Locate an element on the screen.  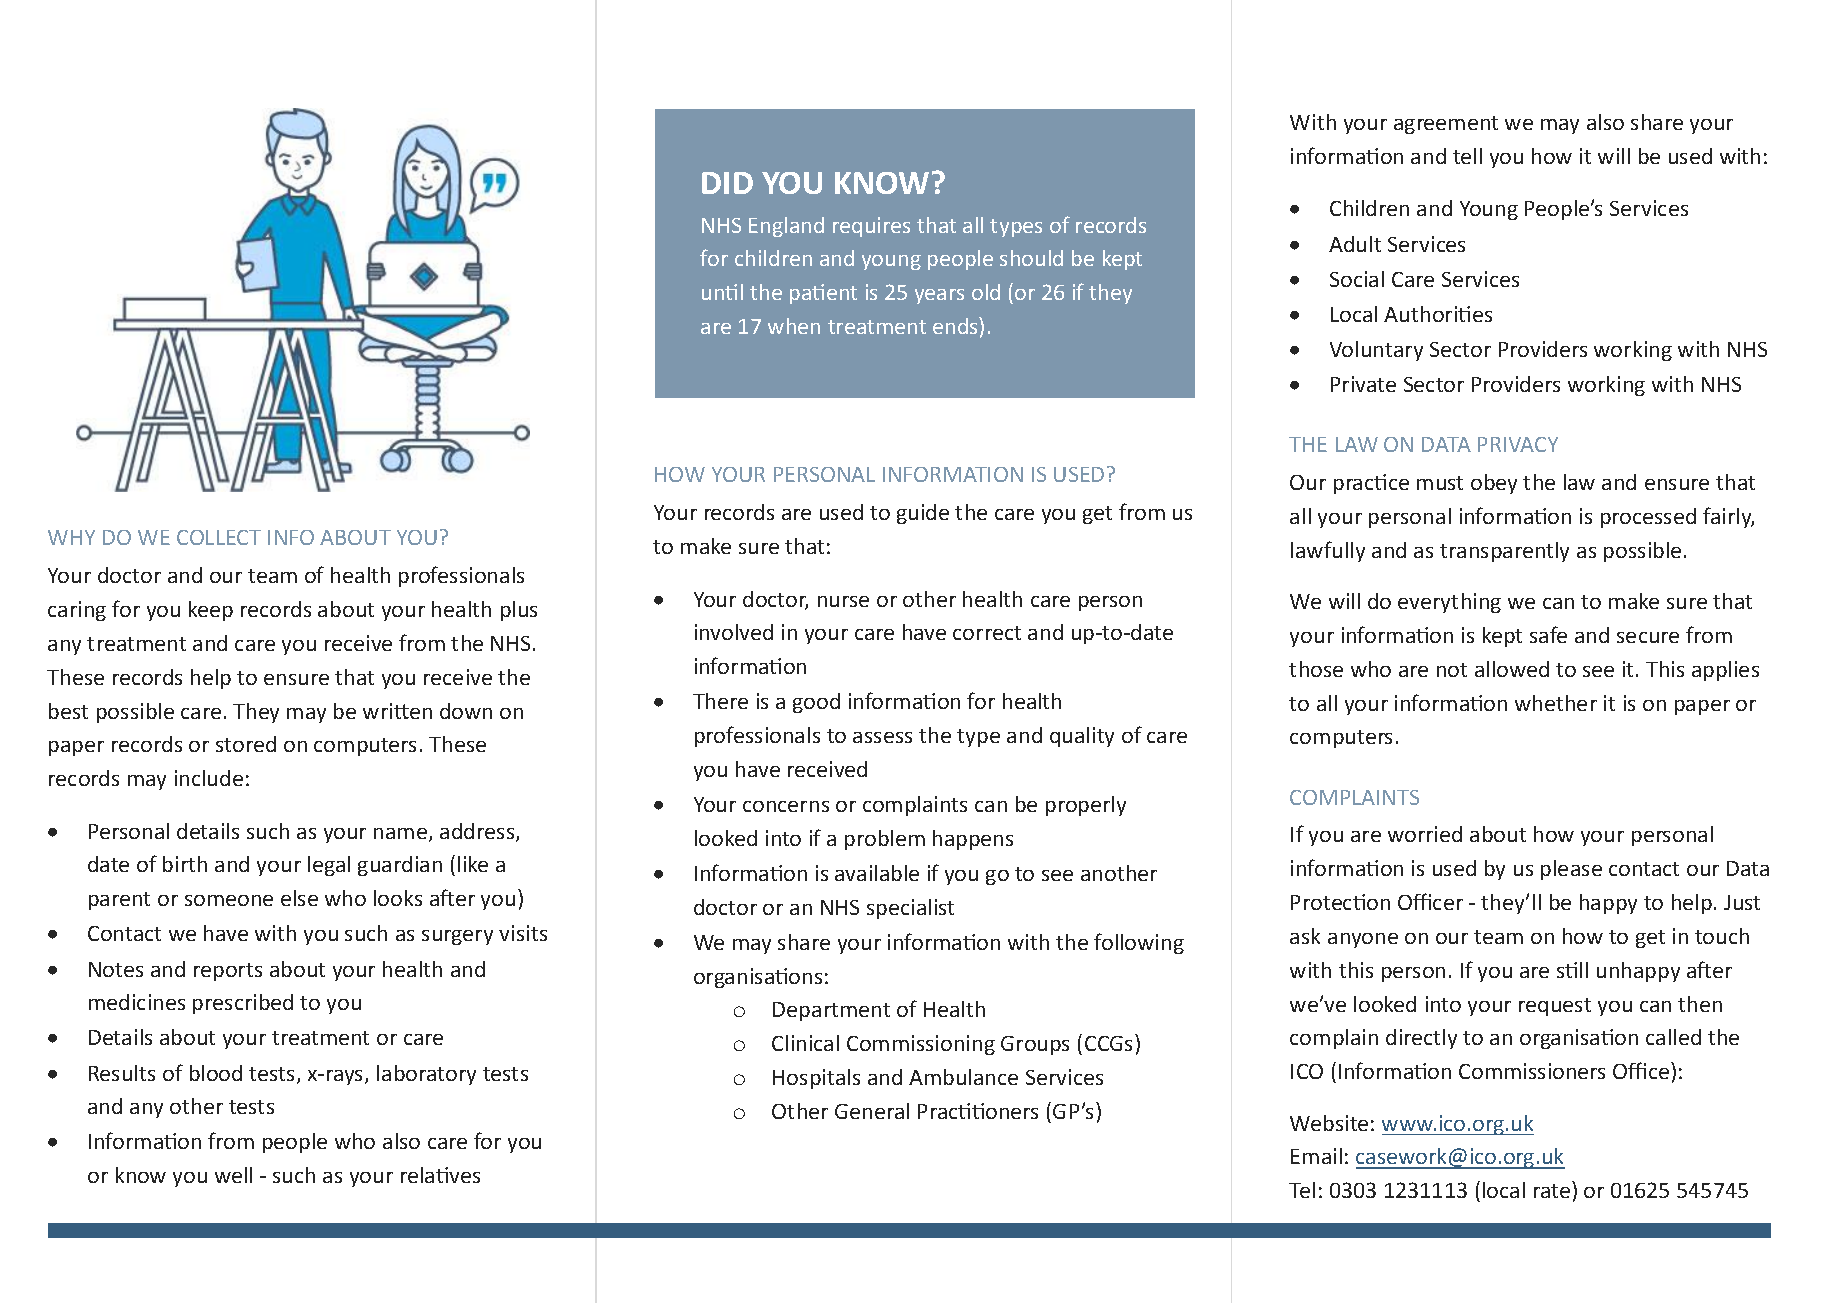
tell is located at coordinates (1467, 156).
